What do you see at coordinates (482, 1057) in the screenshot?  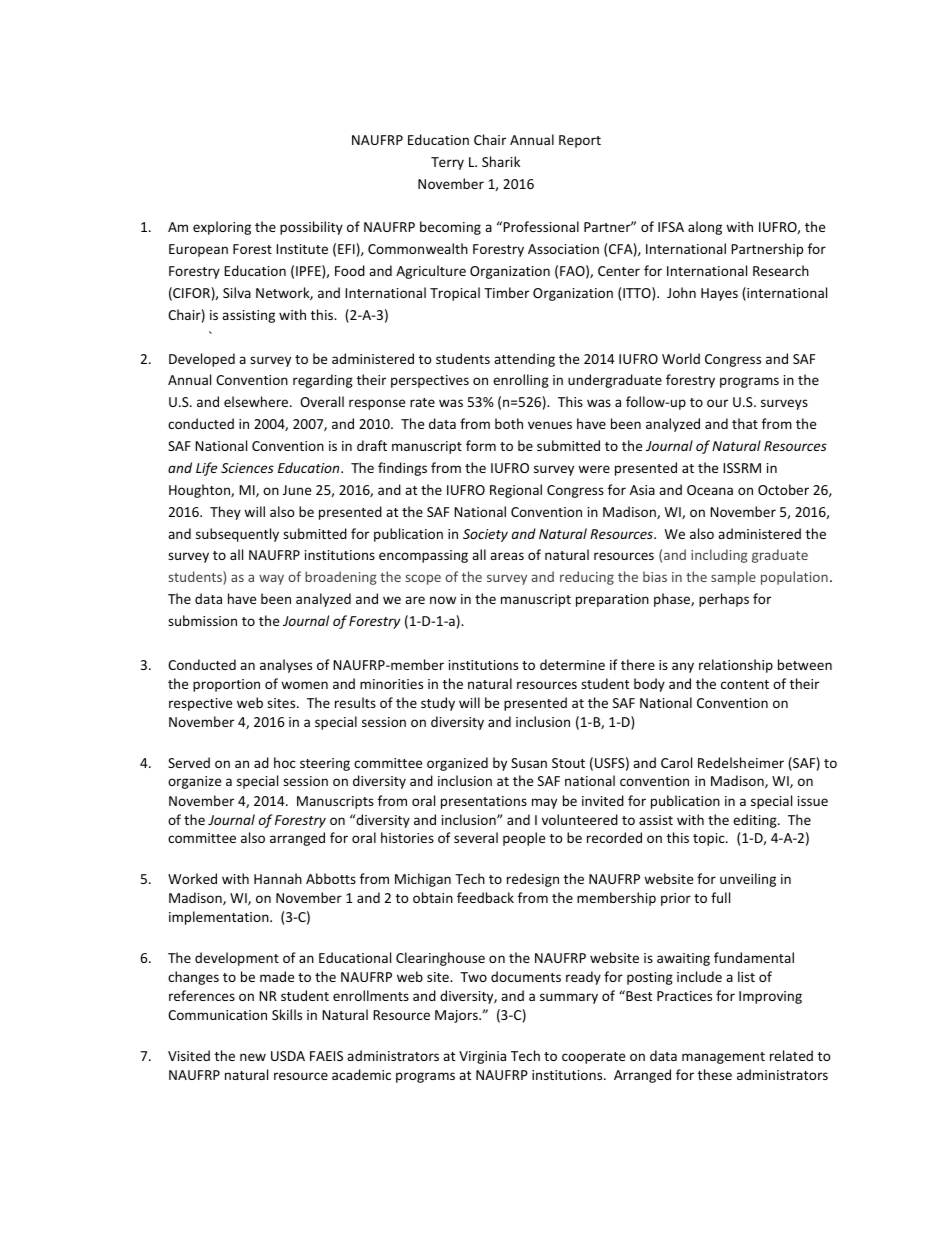 I see `Virginia` at bounding box center [482, 1057].
